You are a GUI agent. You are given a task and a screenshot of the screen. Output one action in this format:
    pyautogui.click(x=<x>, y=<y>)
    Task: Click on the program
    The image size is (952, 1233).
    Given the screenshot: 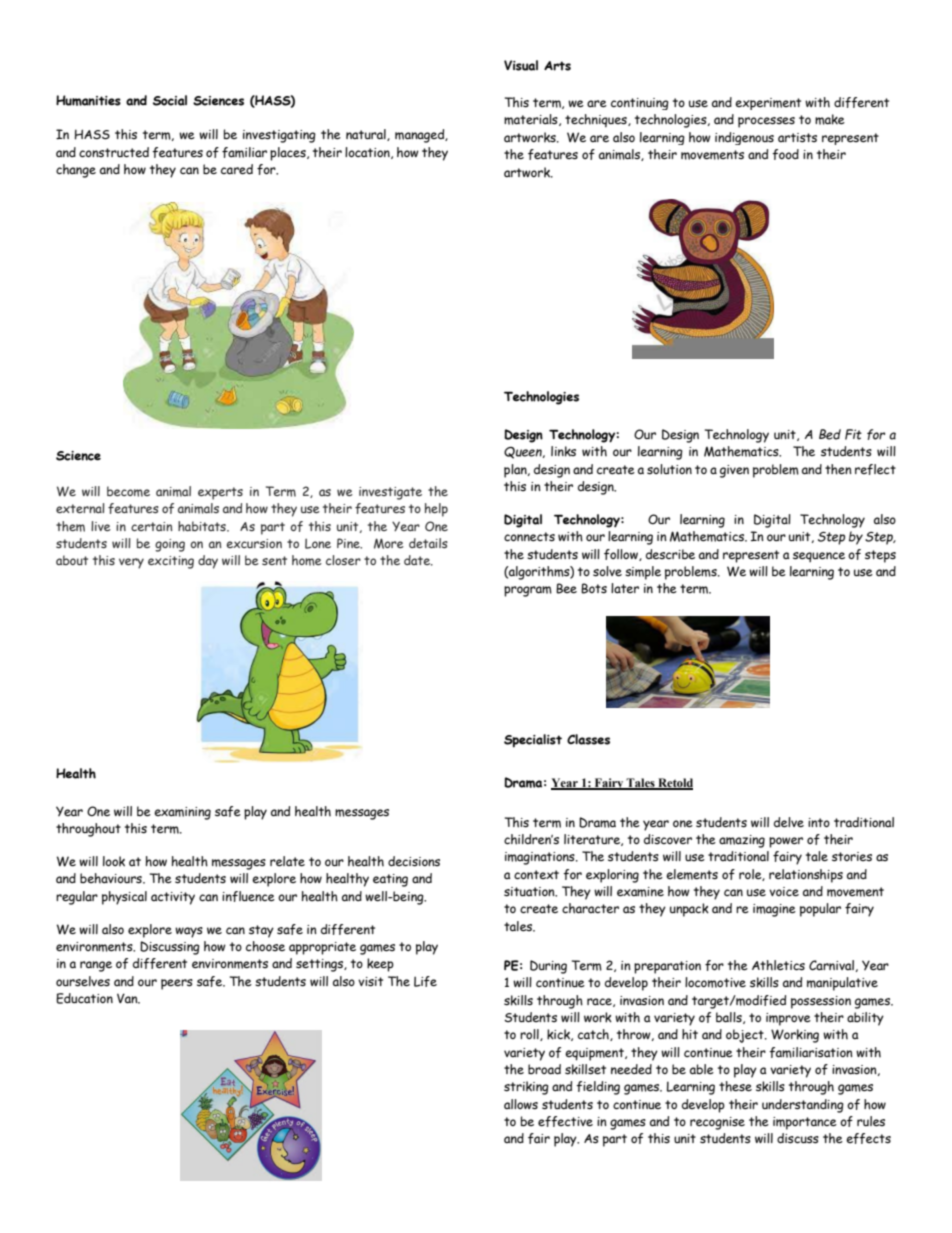 What is the action you would take?
    pyautogui.click(x=528, y=591)
